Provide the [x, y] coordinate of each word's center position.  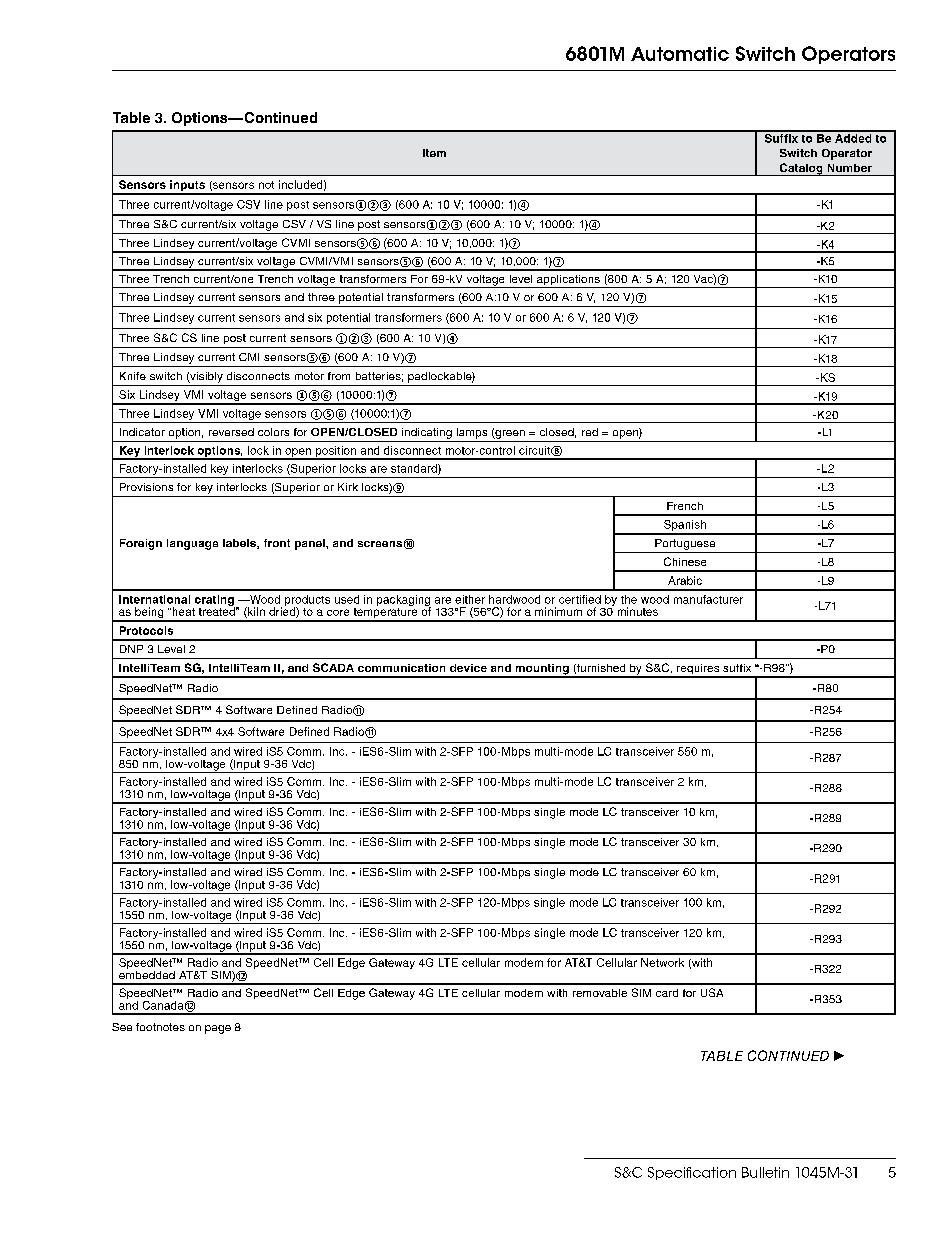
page [218, 1029]
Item [434, 153]
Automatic [680, 54]
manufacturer [708, 599]
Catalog [801, 169]
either [470, 599]
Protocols [146, 630]
